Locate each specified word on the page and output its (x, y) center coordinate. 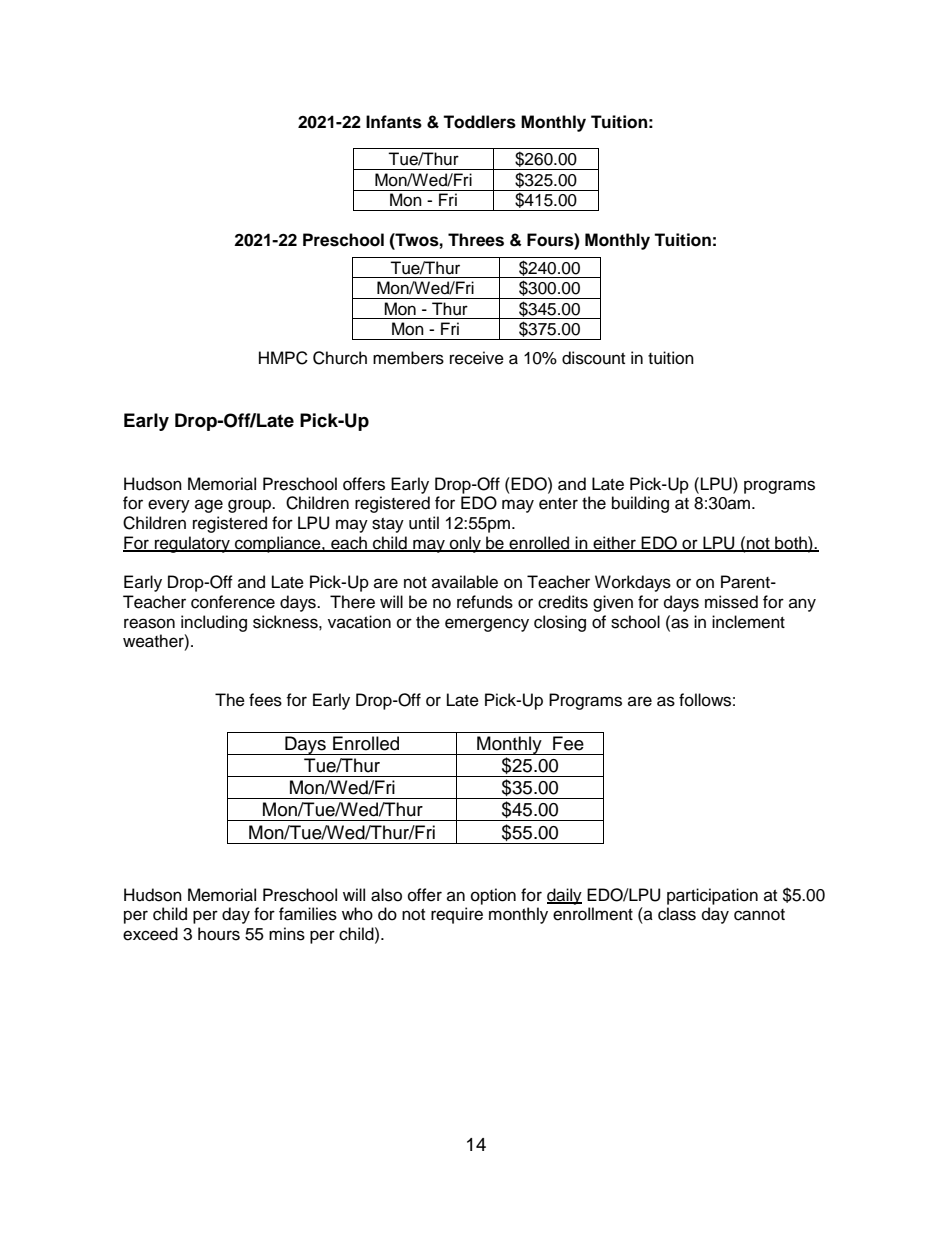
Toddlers (479, 122)
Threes (476, 240)
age (209, 506)
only (465, 544)
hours (219, 934)
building (640, 504)
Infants (394, 122)
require (457, 915)
